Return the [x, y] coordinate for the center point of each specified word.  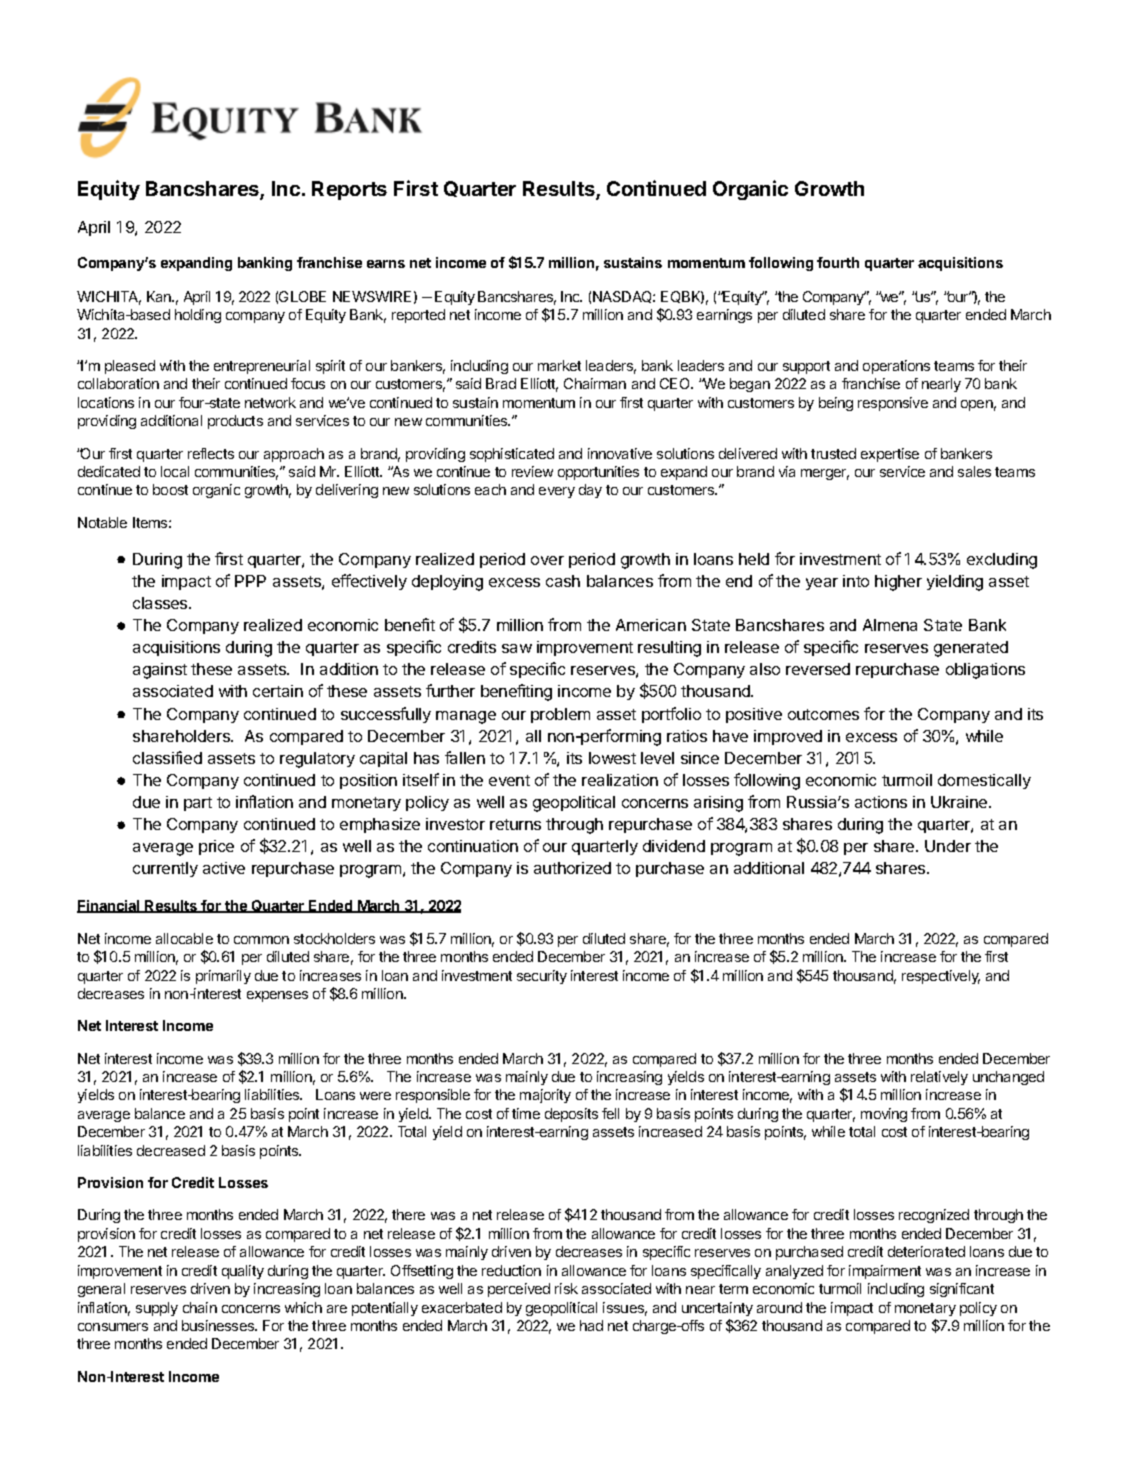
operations [896, 367]
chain [200, 1307]
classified [167, 757]
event [509, 780]
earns [386, 264]
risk [566, 1288]
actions [881, 802]
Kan [160, 296]
